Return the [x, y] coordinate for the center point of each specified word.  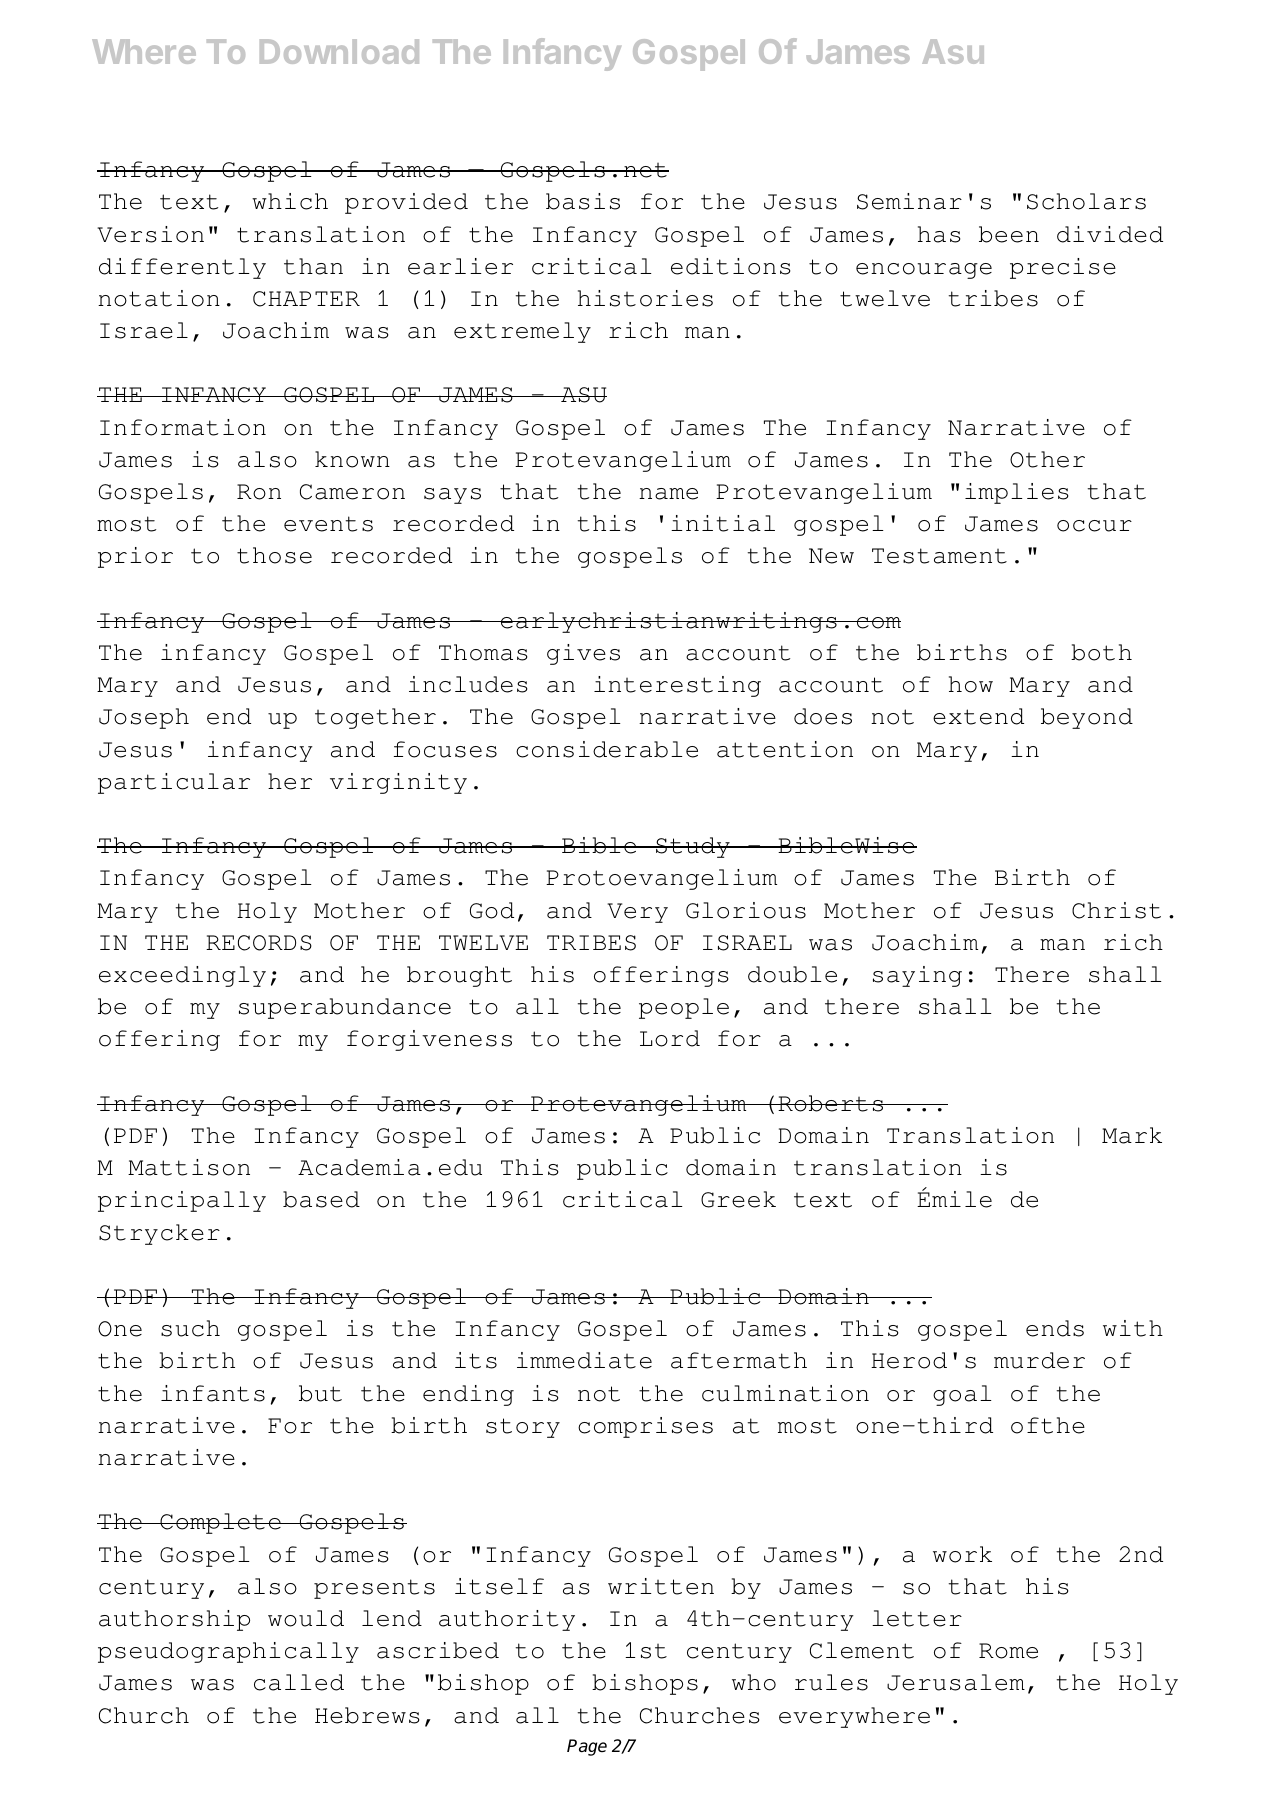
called [299, 1682]
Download [339, 51]
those [274, 555]
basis [583, 201]
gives [583, 654]
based [321, 1199]
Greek [738, 1199]
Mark [1132, 1135]
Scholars [1086, 201]
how [971, 684]
